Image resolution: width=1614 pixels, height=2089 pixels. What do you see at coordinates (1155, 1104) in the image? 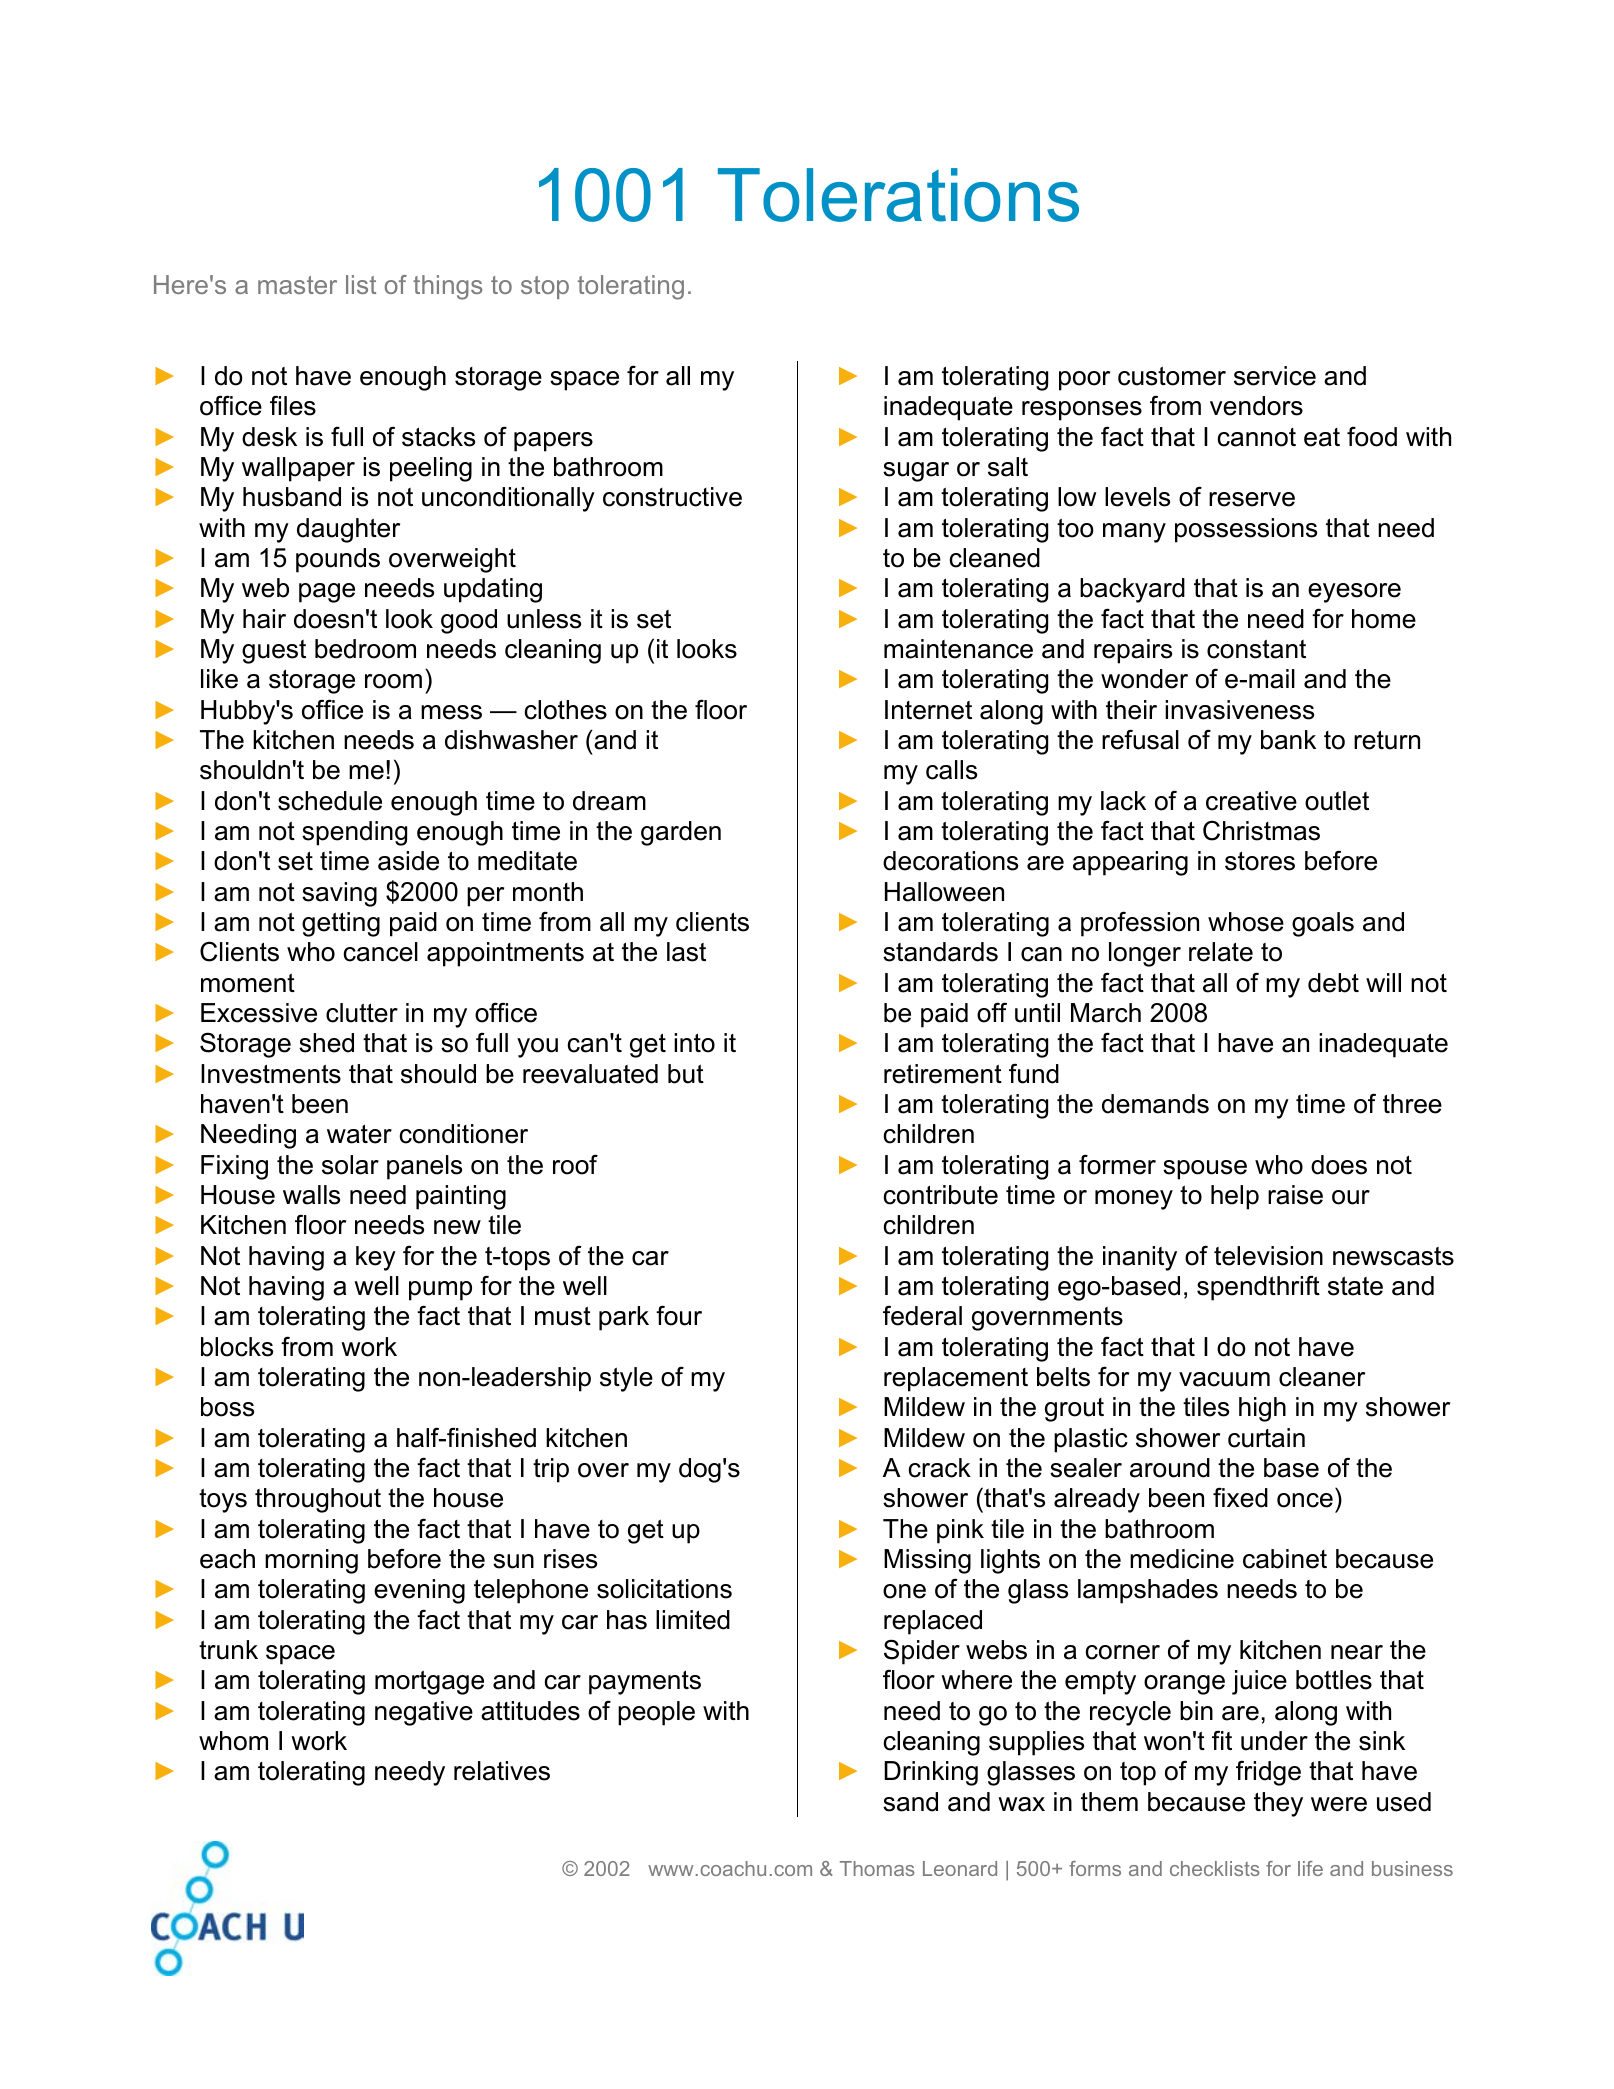
I see `demands` at bounding box center [1155, 1104].
